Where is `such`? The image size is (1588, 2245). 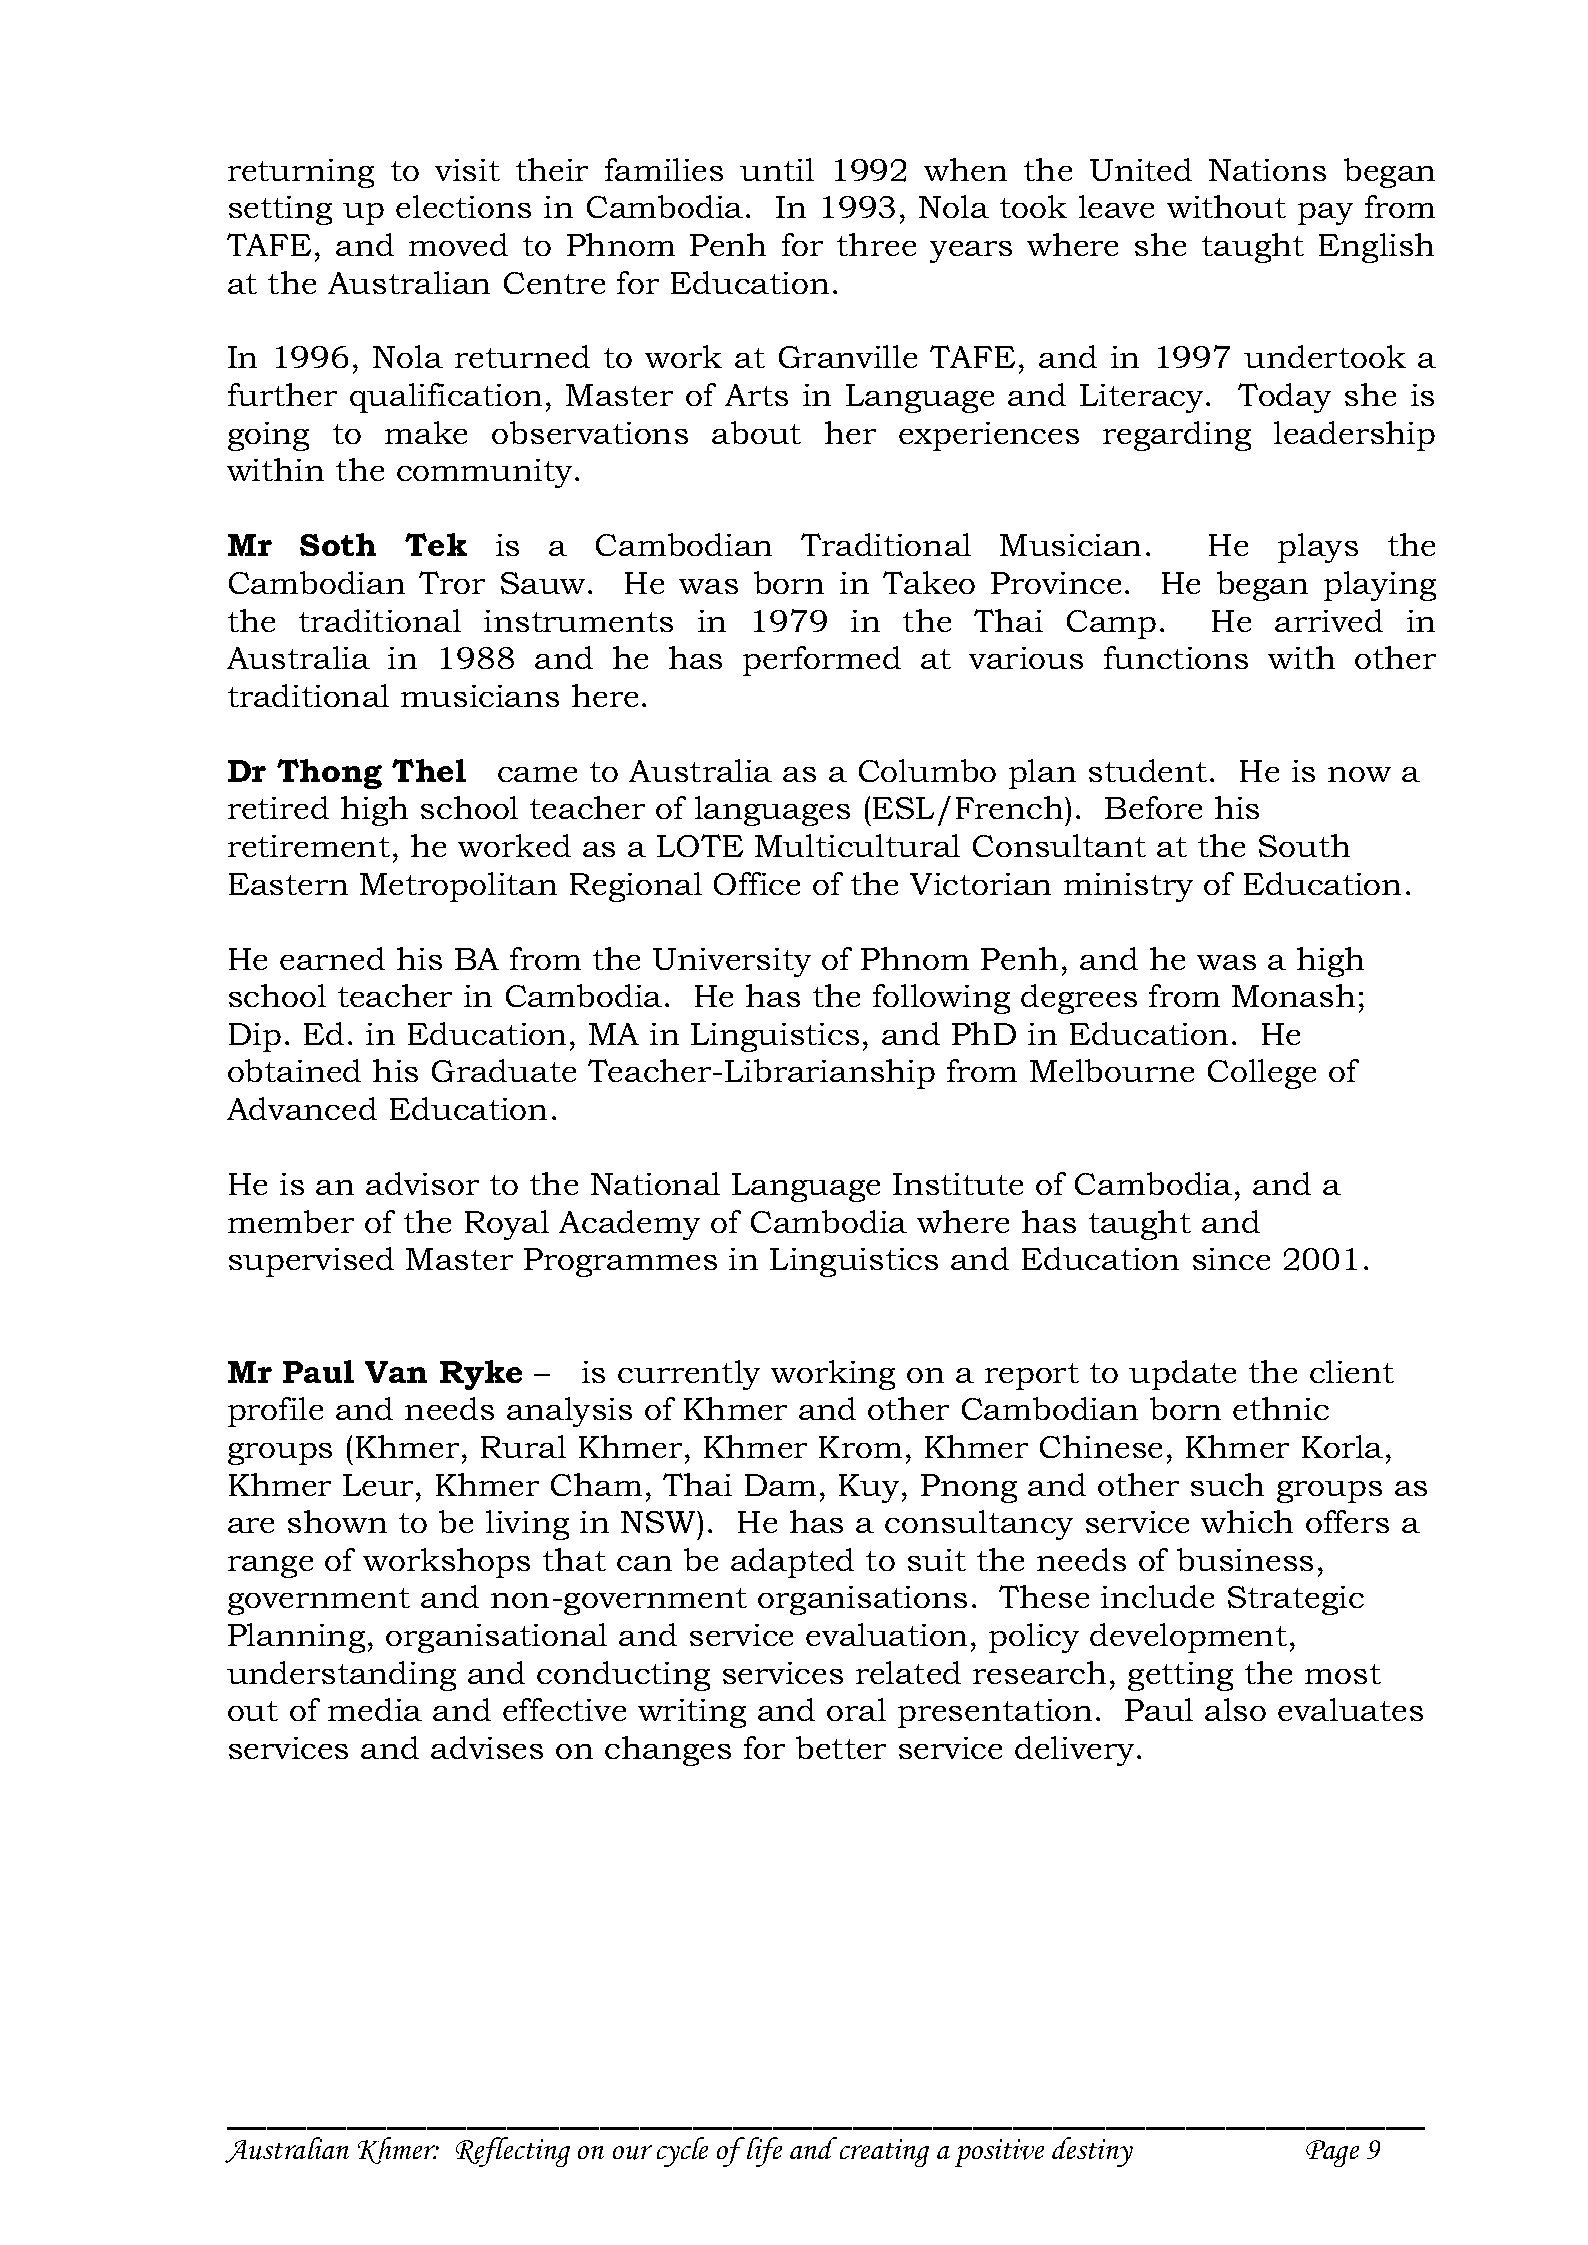 such is located at coordinates (1227, 1484).
